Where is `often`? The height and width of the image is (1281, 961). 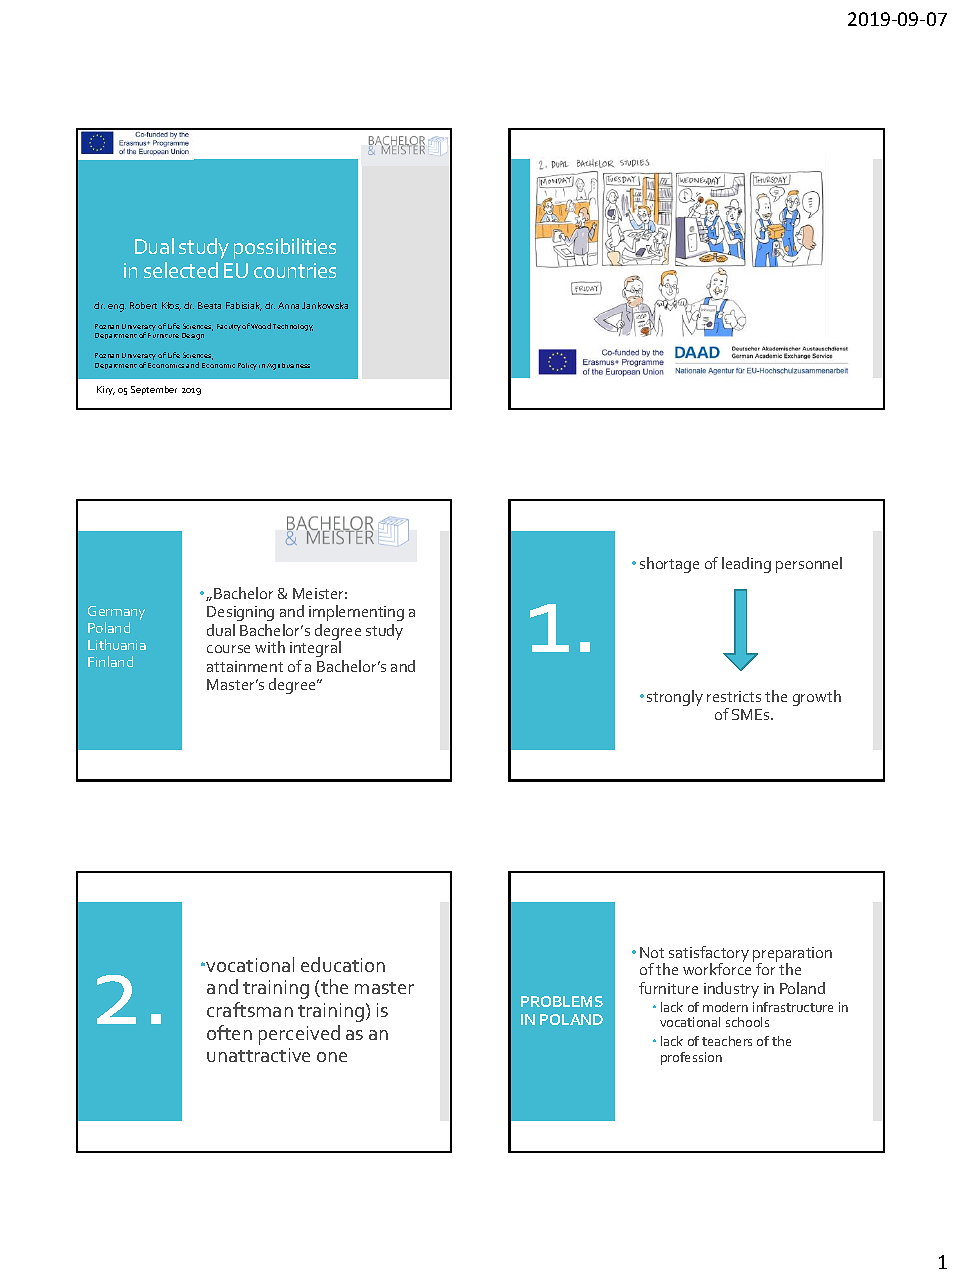
often is located at coordinates (229, 1032).
